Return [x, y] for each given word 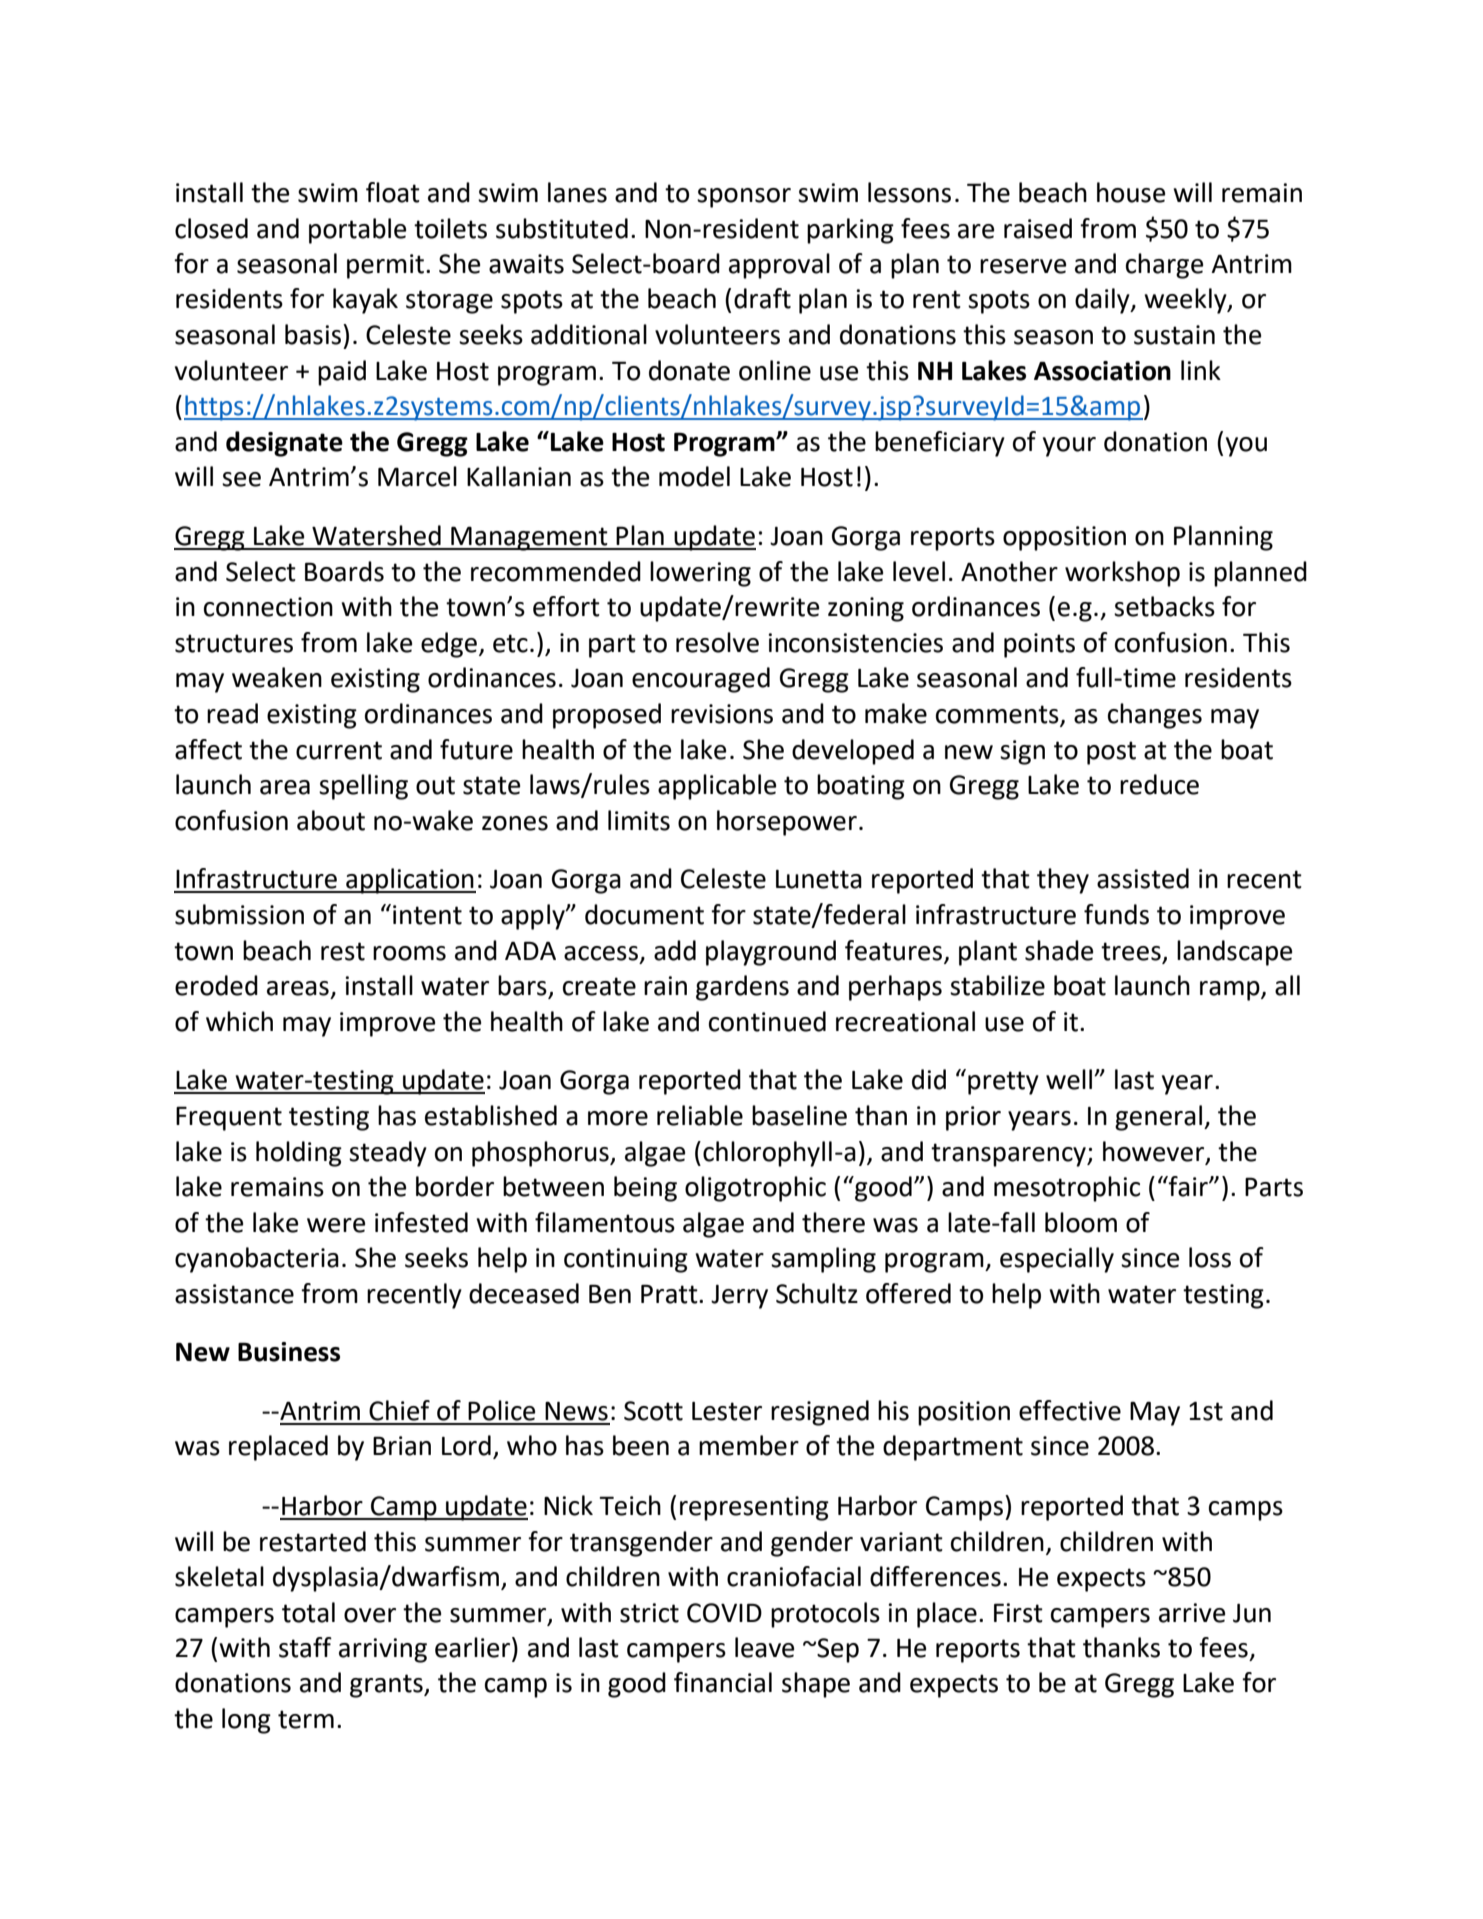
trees [1131, 951]
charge [1164, 266]
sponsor [744, 198]
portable [357, 231]
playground [771, 953]
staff [305, 1647]
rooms [409, 953]
